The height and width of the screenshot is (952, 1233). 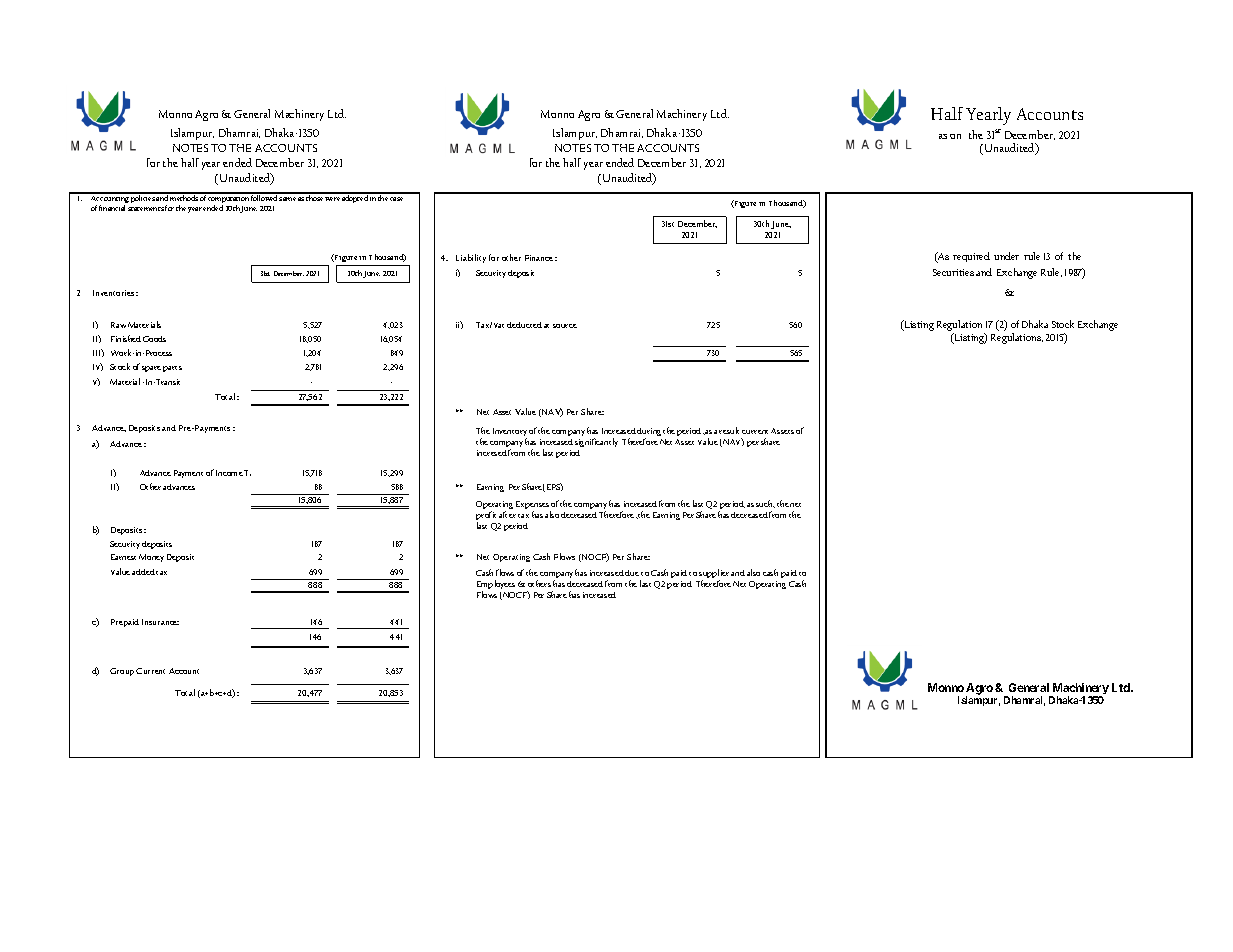 I want to click on Income, so click(x=229, y=473).
